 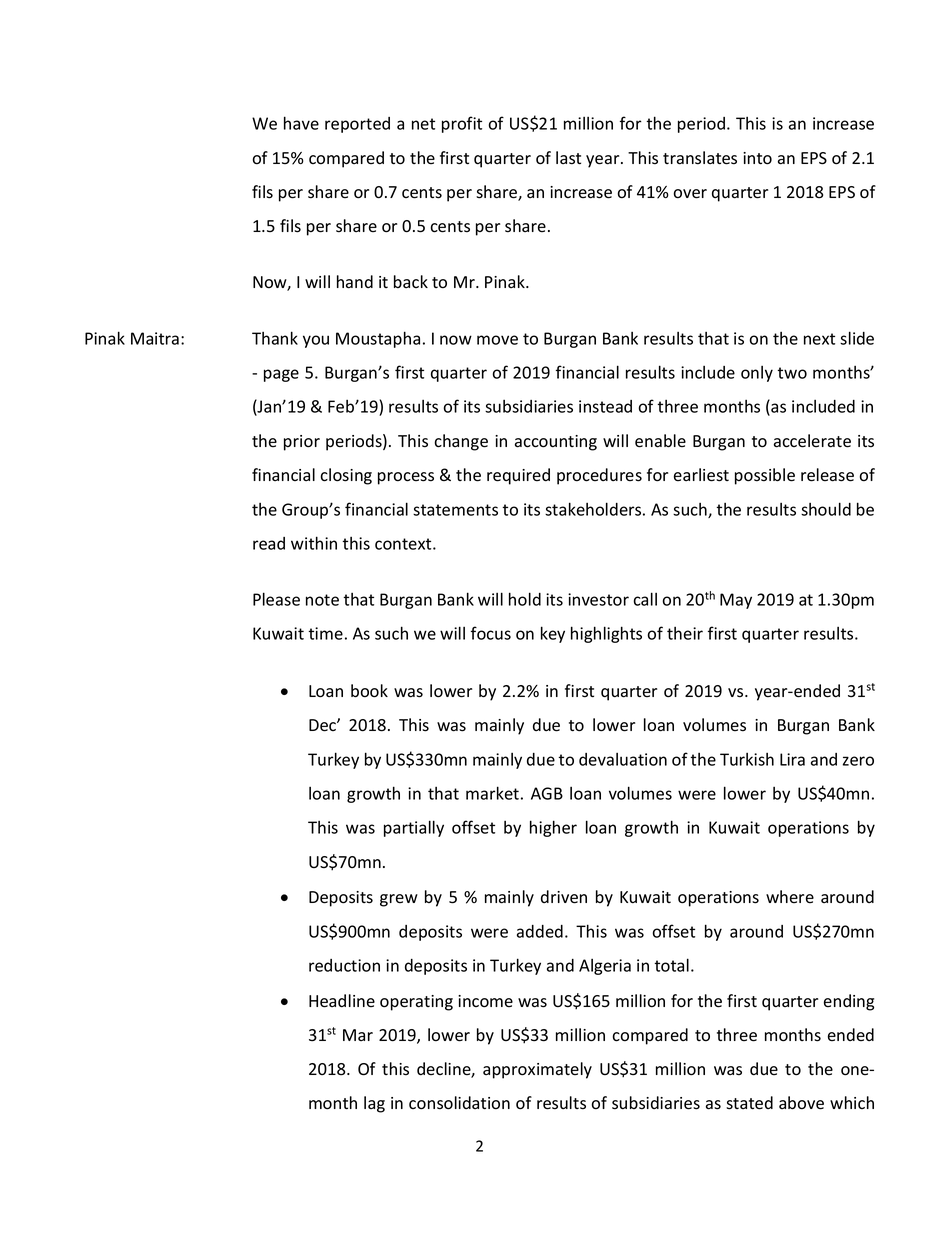 I want to click on profit, so click(x=462, y=124).
